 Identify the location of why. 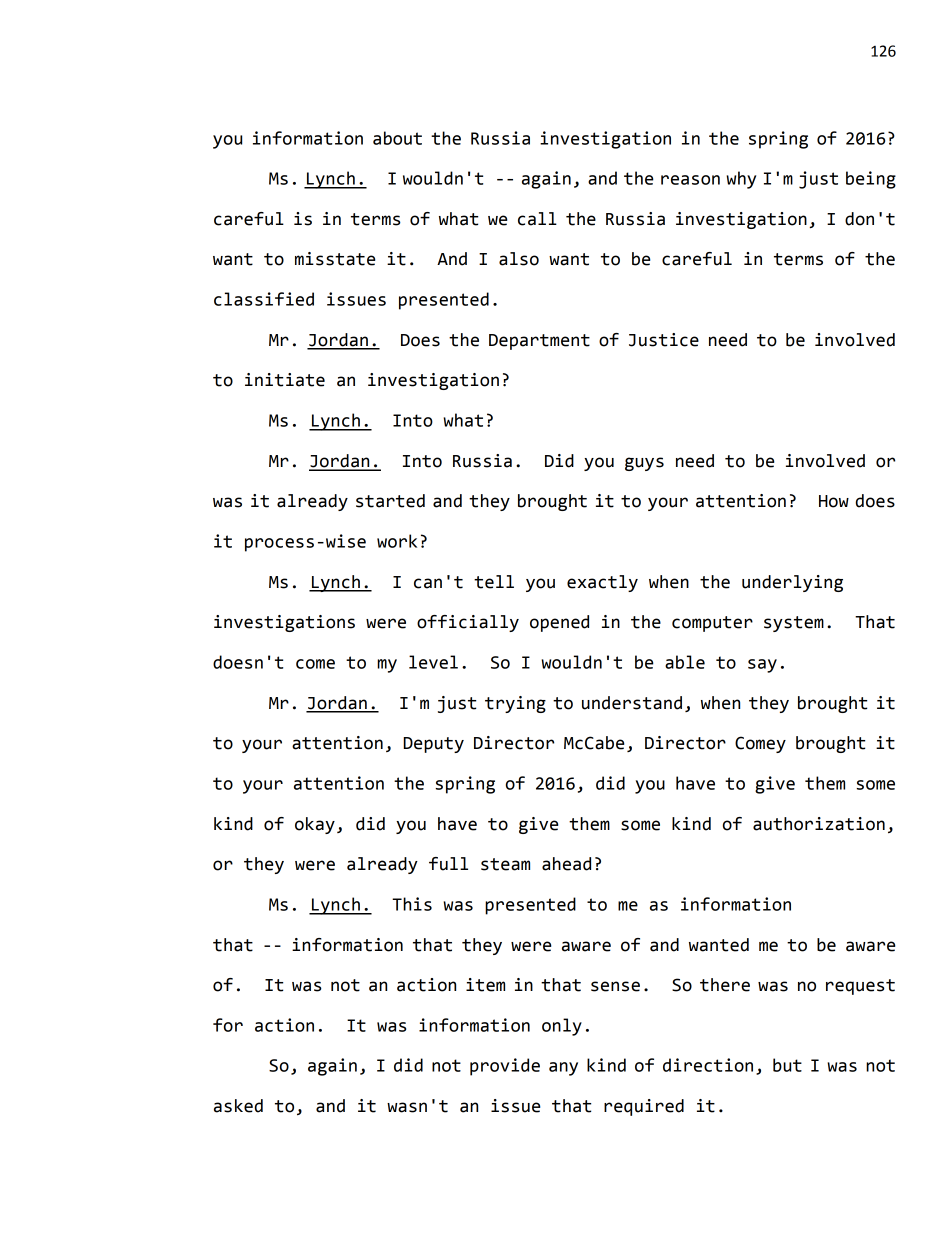
(741, 180).
